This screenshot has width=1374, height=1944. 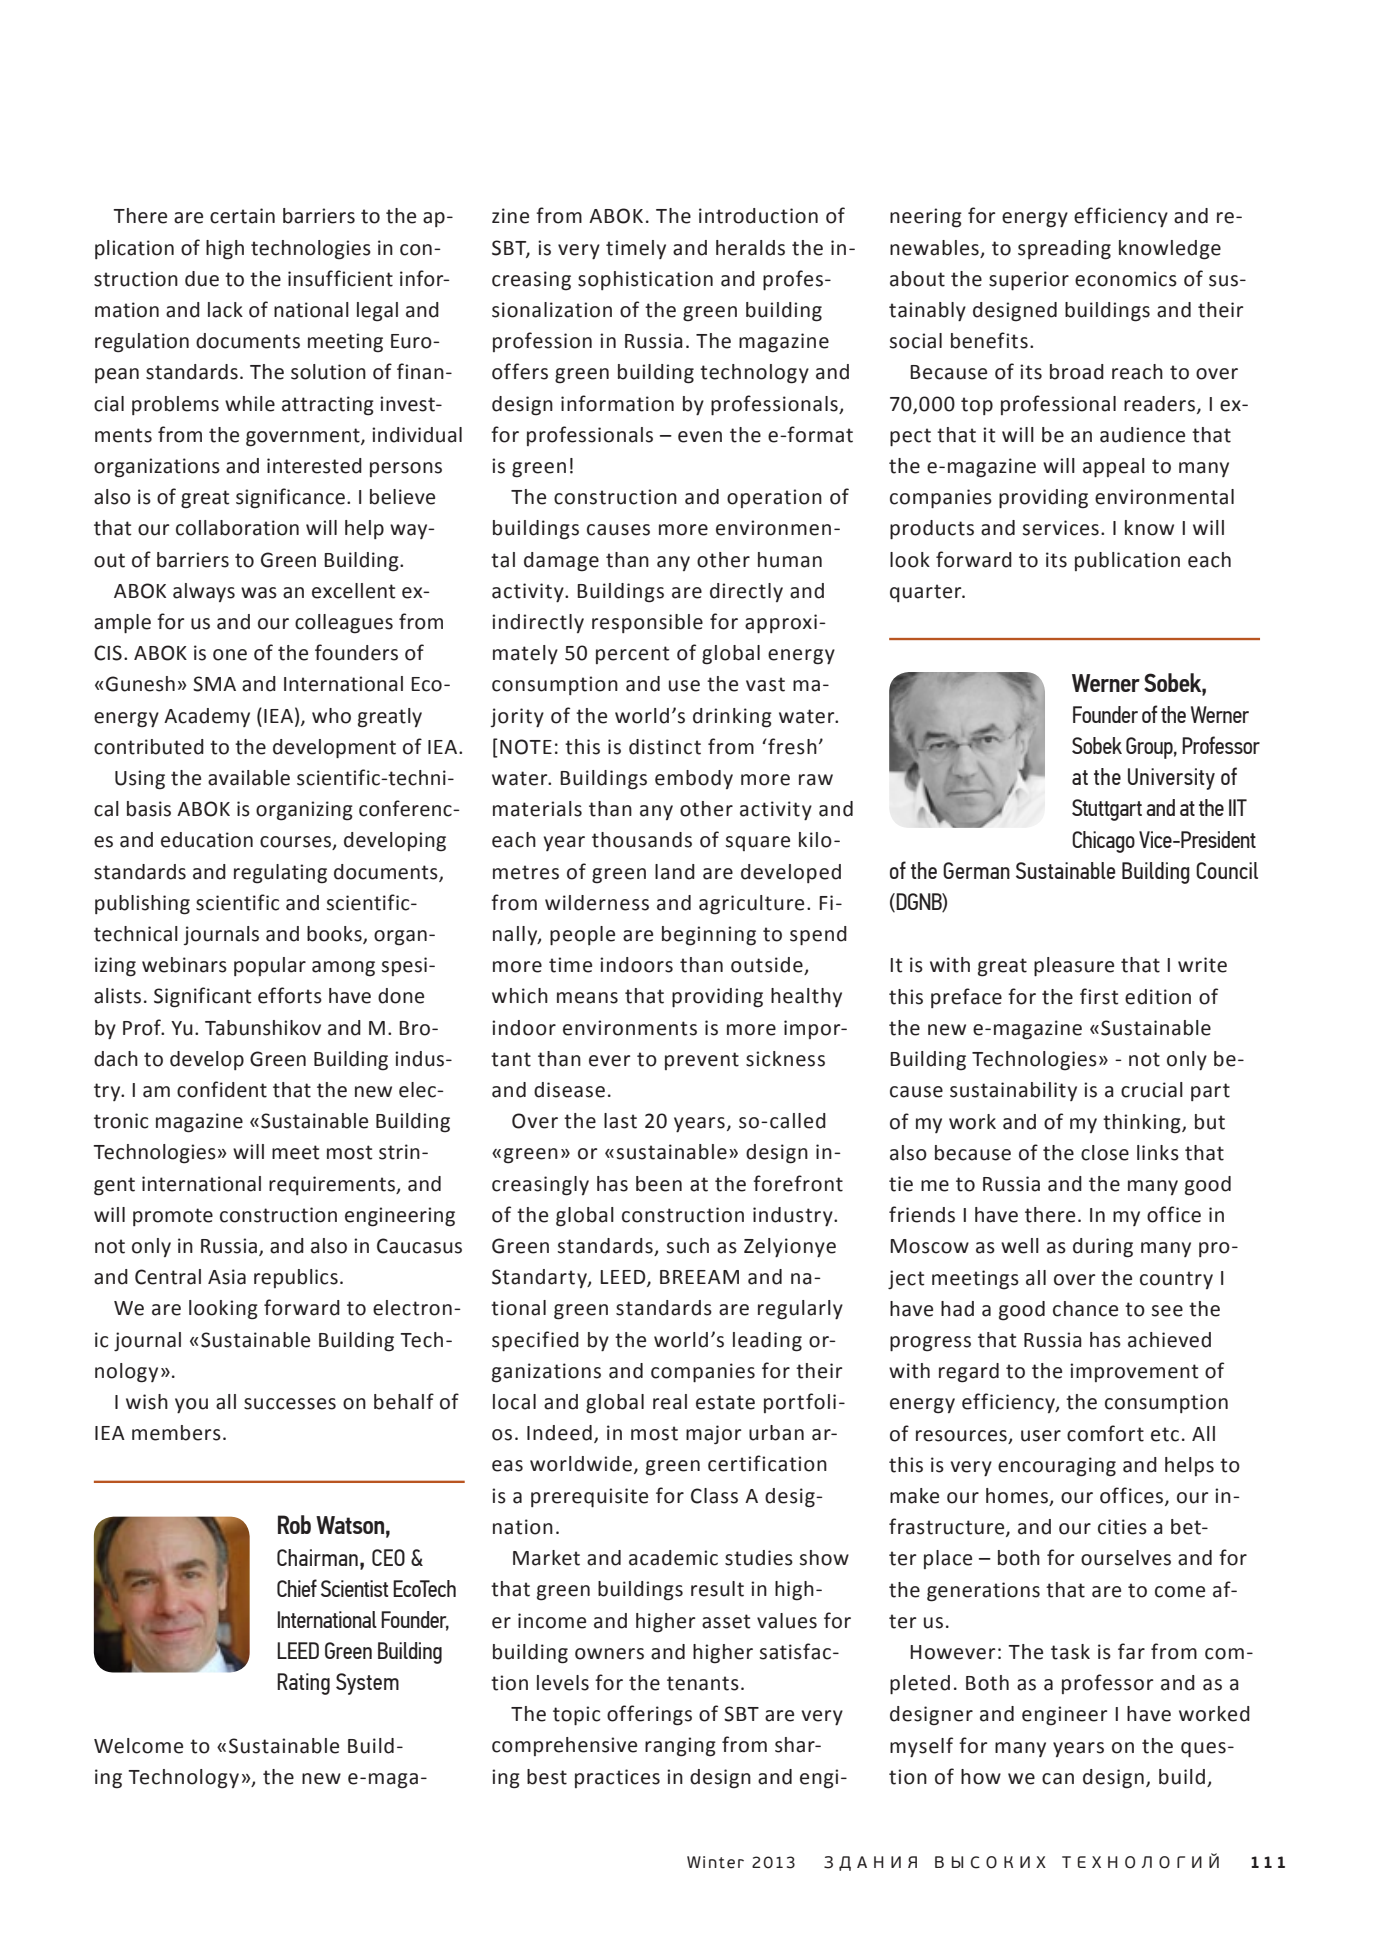 I want to click on myself, so click(x=921, y=1747).
